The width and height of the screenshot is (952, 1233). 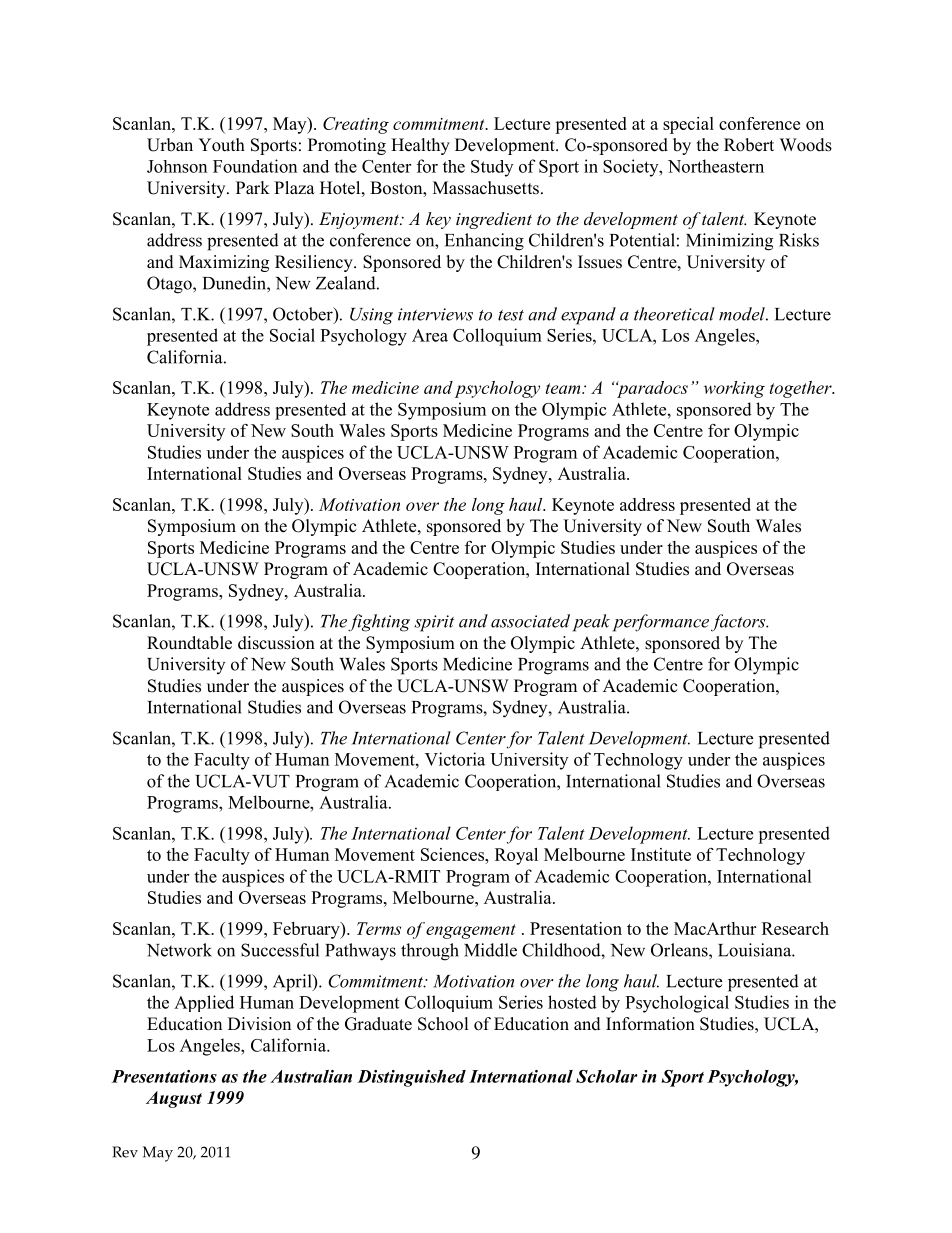 What do you see at coordinates (734, 389) in the screenshot?
I see `working` at bounding box center [734, 389].
